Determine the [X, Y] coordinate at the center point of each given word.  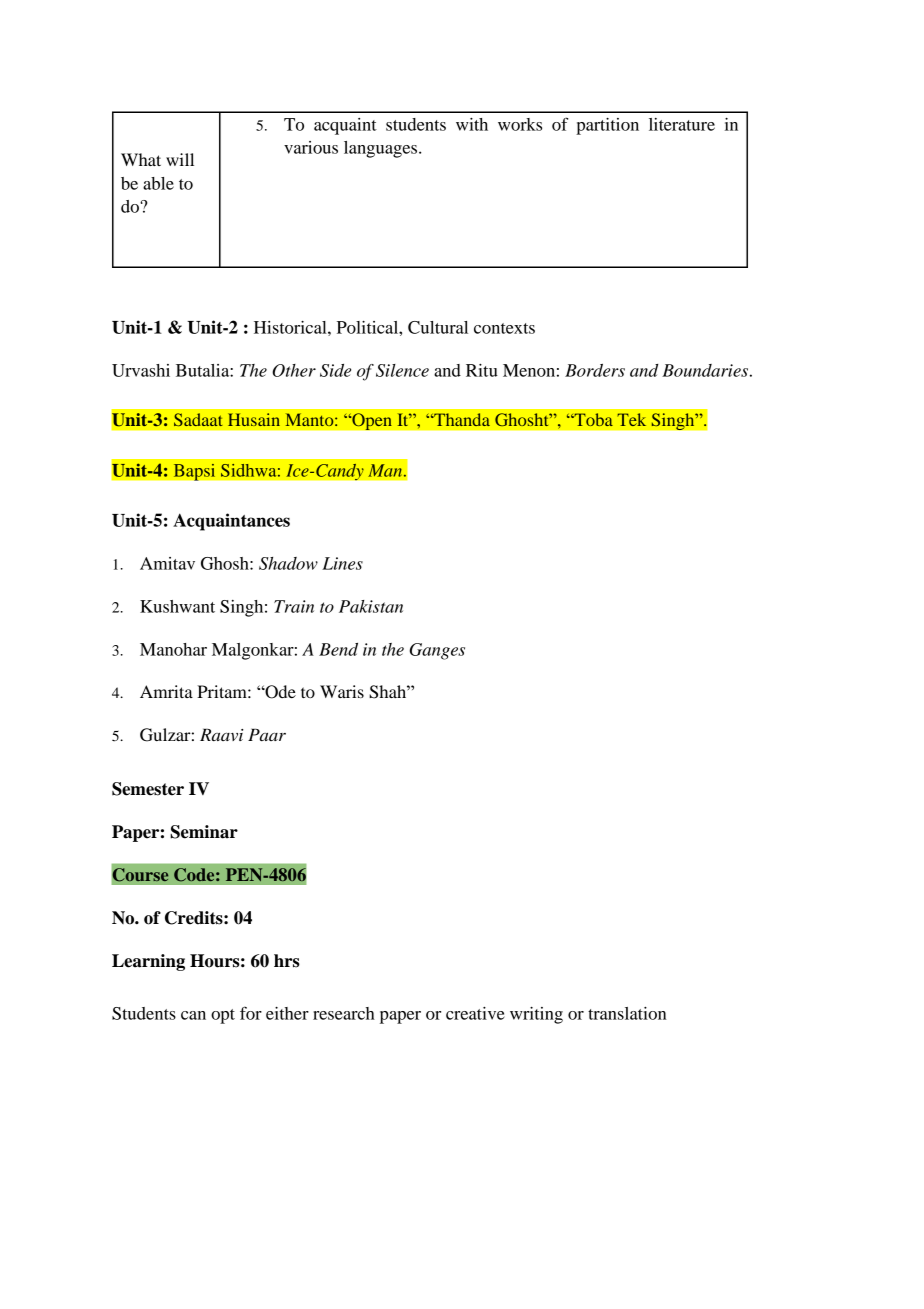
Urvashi [141, 370]
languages [382, 149]
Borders [595, 370]
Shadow [288, 563]
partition [607, 126]
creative [475, 1013]
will [180, 159]
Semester [148, 789]
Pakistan [371, 606]
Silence [402, 370]
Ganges [437, 651]
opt [223, 1016]
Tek [631, 419]
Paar [267, 734]
